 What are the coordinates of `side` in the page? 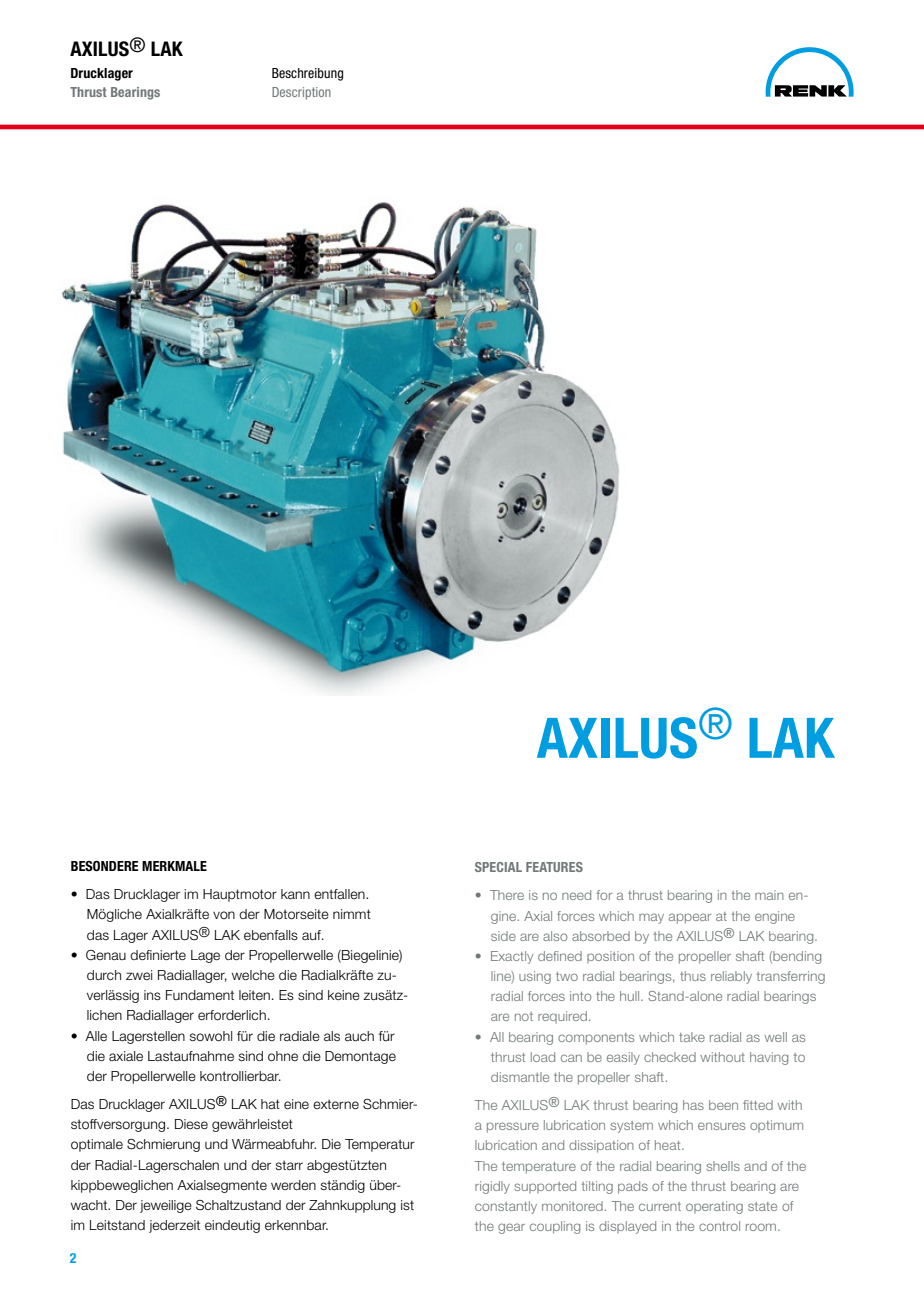 It's located at (503, 936).
